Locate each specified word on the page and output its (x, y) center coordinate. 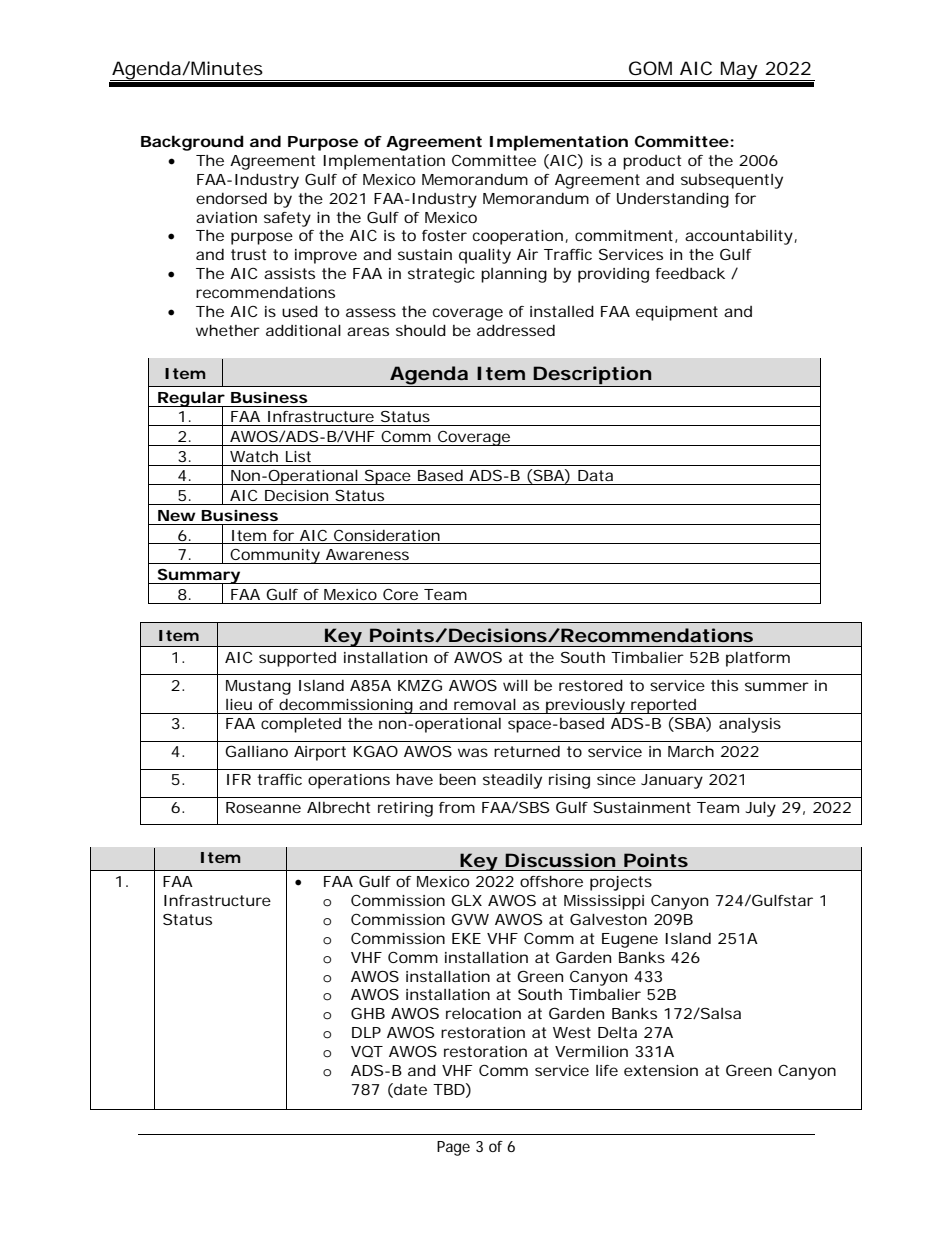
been (457, 779)
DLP (366, 1032)
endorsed (231, 198)
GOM (650, 68)
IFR (239, 779)
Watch (254, 456)
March (691, 751)
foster (444, 235)
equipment (677, 313)
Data (595, 475)
